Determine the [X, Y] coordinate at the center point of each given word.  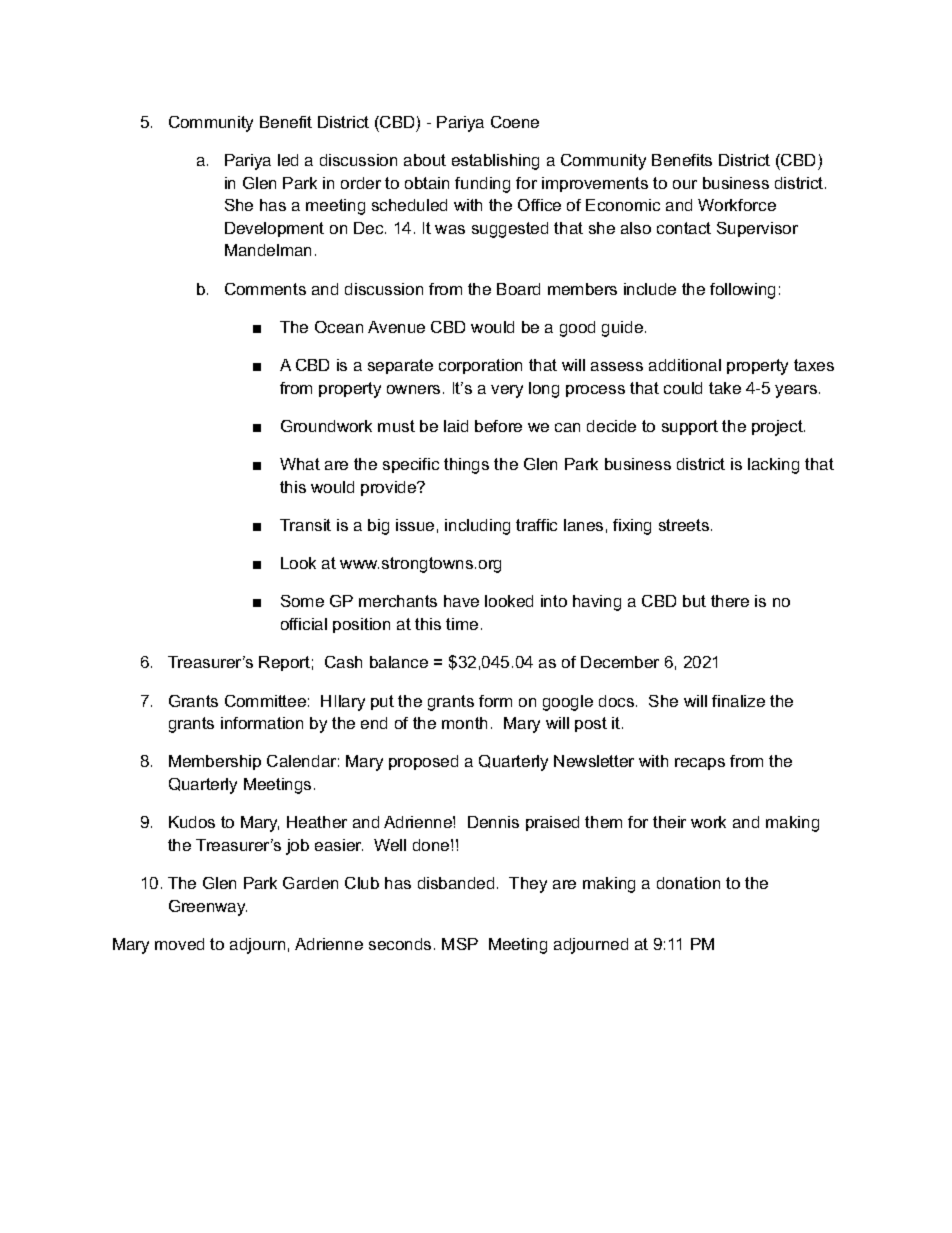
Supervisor [757, 229]
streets [684, 525]
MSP [460, 944]
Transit [305, 525]
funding [482, 185]
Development [274, 229]
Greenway [208, 908]
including [477, 527]
